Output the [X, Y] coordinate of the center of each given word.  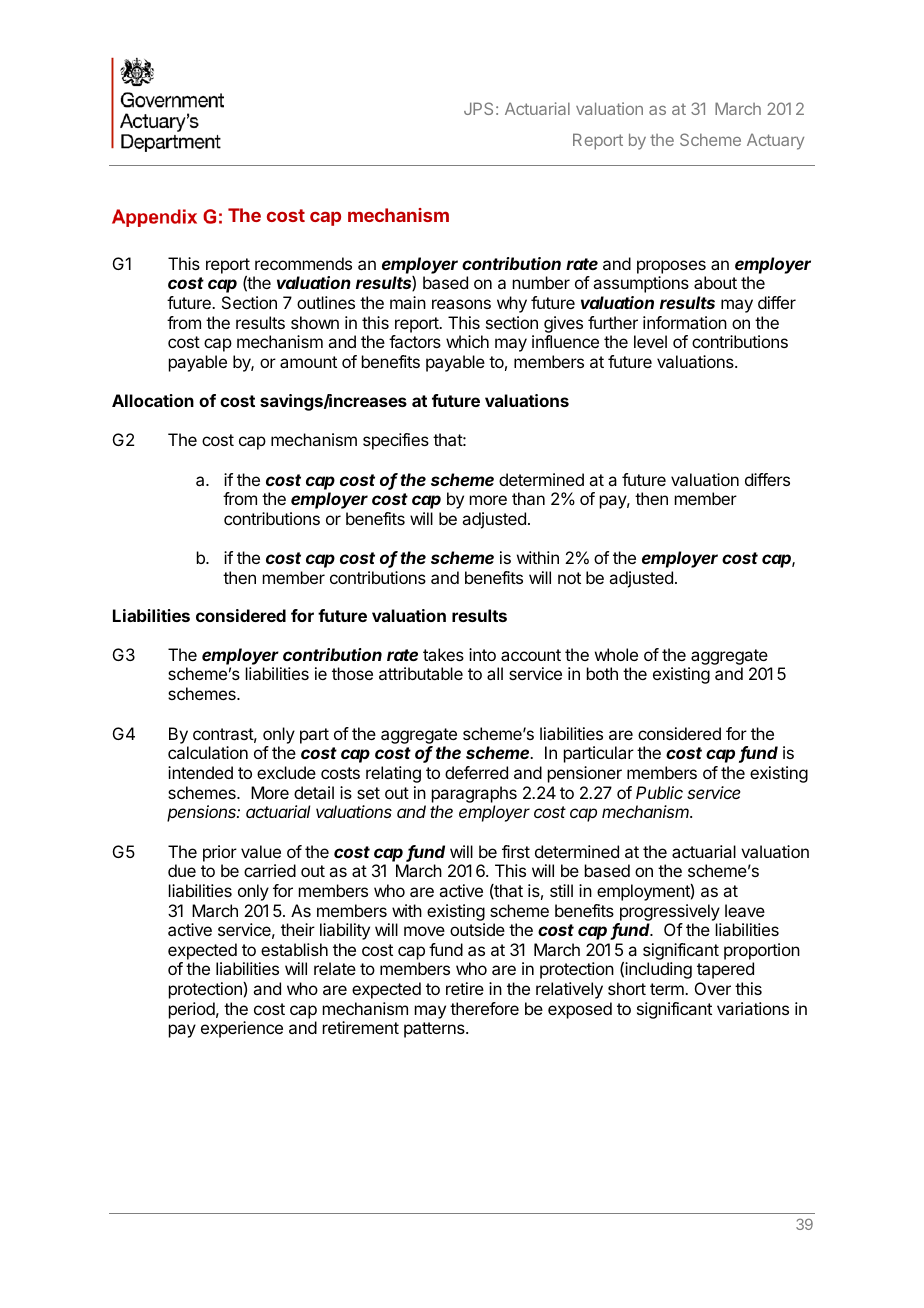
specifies [396, 441]
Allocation [153, 400]
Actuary [775, 141]
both [602, 673]
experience [242, 1029]
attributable [421, 673]
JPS [478, 108]
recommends [303, 263]
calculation [208, 752]
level [650, 341]
